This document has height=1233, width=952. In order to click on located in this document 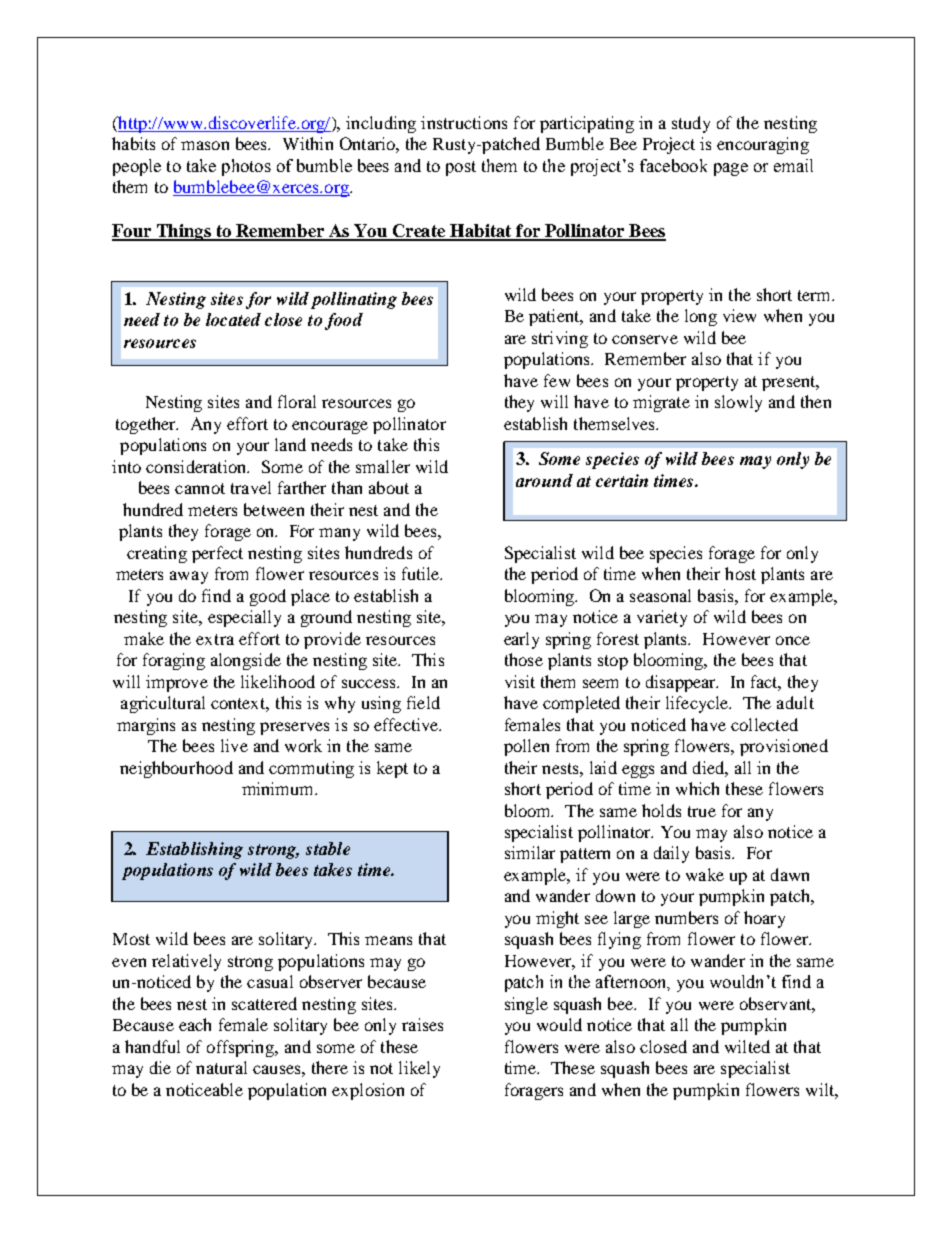, I will do `click(233, 319)`.
